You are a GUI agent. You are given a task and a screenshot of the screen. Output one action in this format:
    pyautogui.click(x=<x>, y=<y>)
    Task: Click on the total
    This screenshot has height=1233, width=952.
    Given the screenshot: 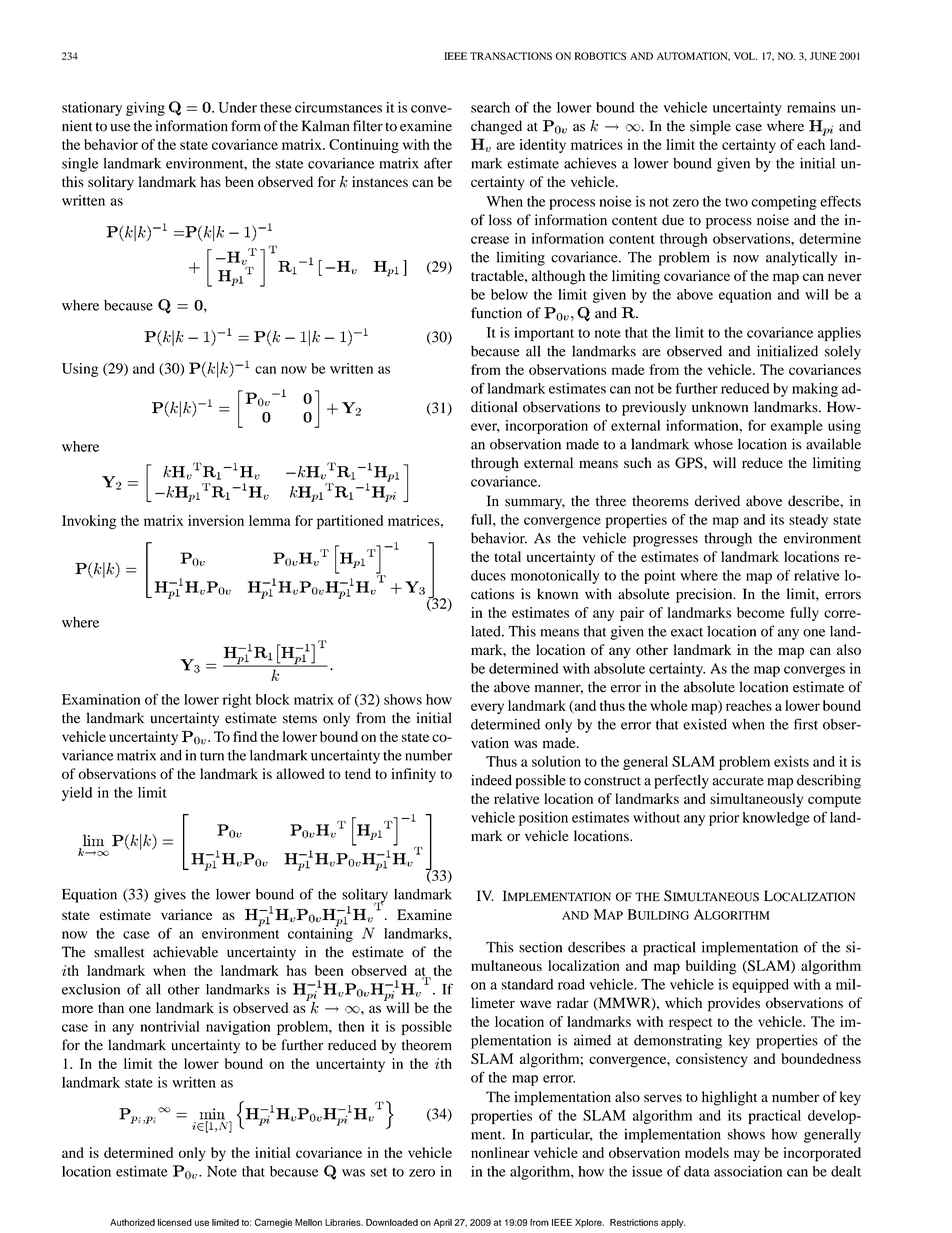 What is the action you would take?
    pyautogui.click(x=507, y=556)
